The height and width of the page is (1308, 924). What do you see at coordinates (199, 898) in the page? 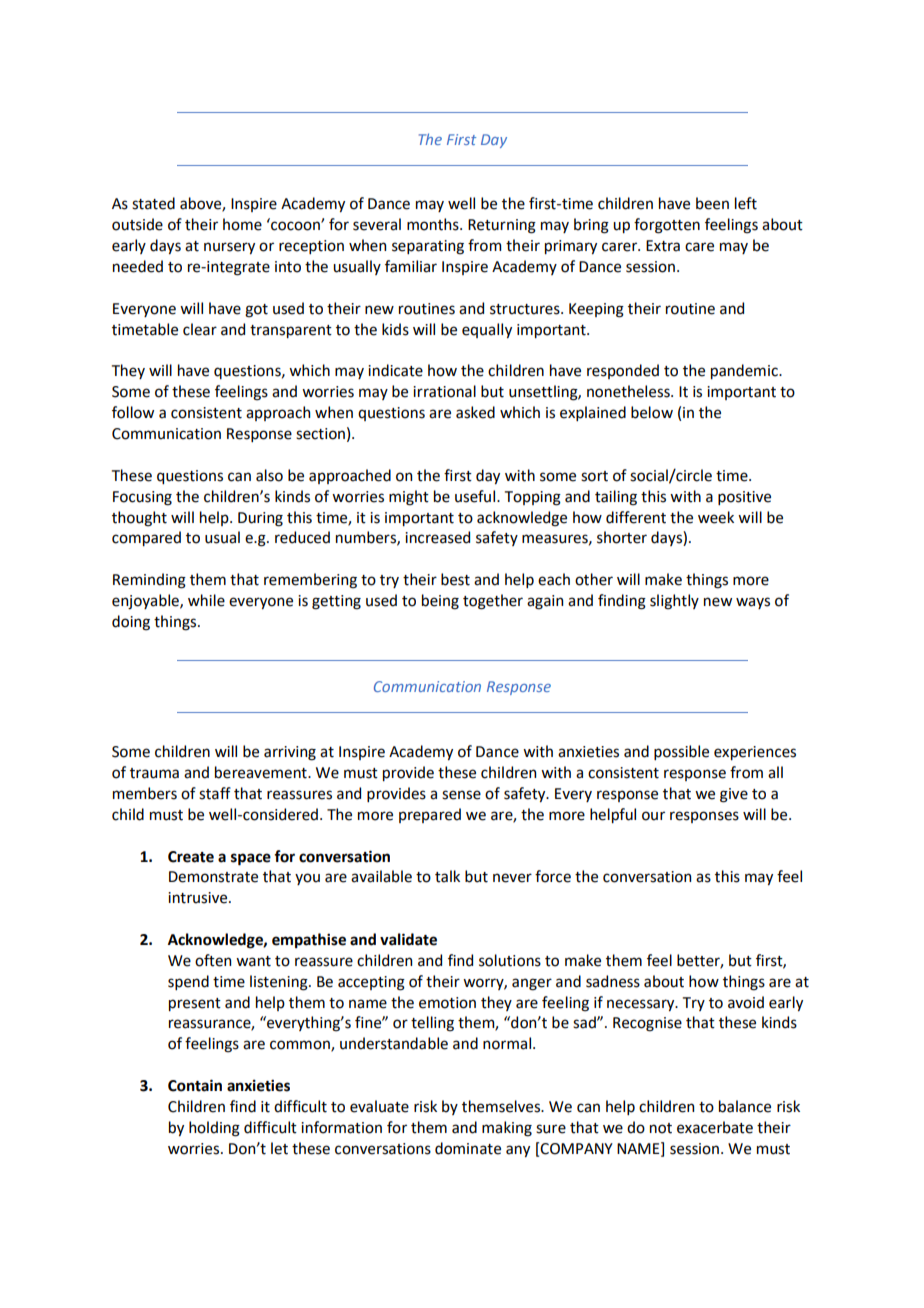
I see `intrusive` at bounding box center [199, 898].
